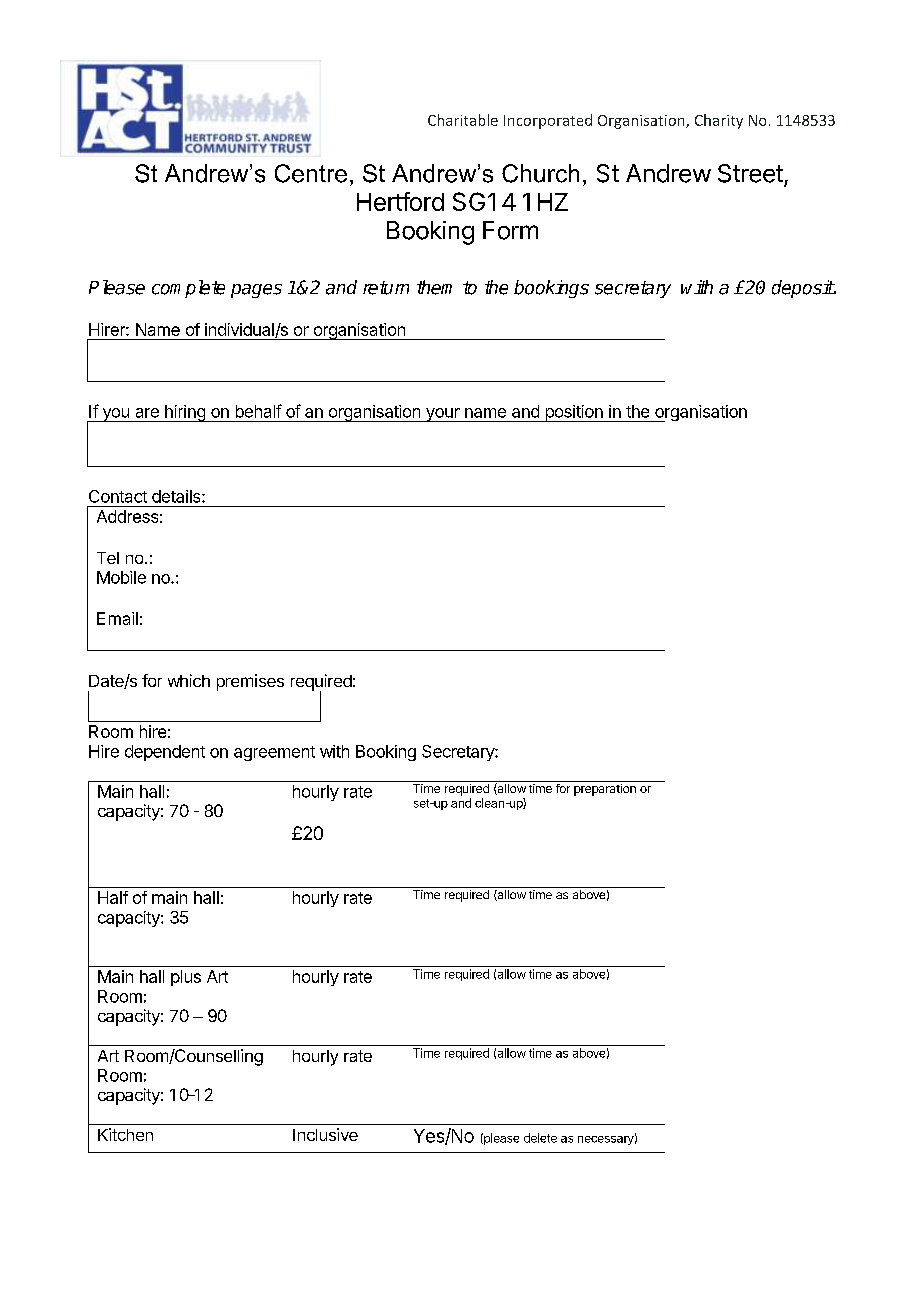 This page has height=1308, width=924. What do you see at coordinates (605, 790) in the page?
I see `preparation` at bounding box center [605, 790].
